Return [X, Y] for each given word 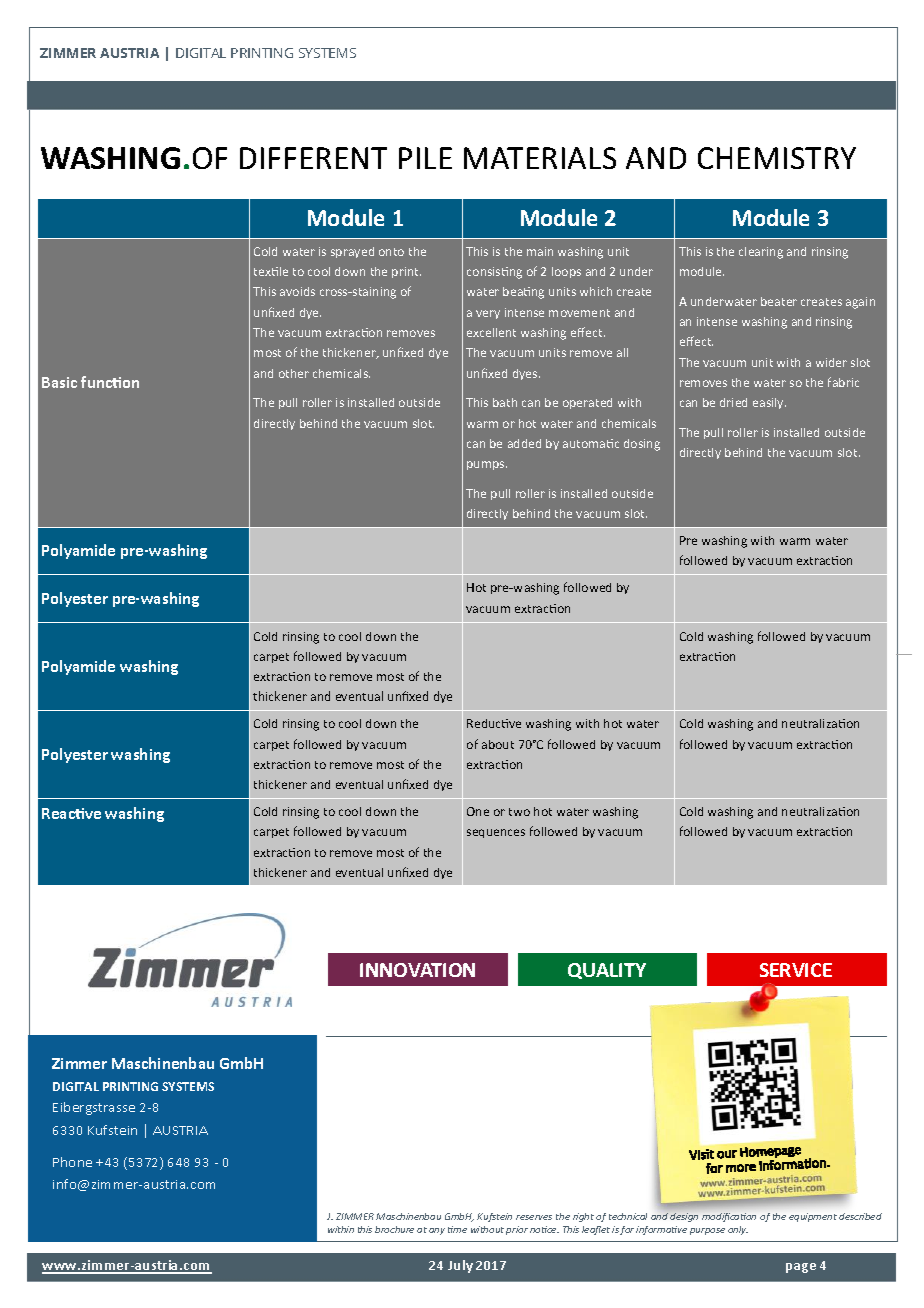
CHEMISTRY [777, 158]
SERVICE [796, 970]
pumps [487, 465]
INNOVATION [417, 970]
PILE [425, 158]
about [498, 744]
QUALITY [607, 971]
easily [769, 403]
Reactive [71, 813]
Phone [72, 1162]
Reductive [494, 723]
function [110, 382]
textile [271, 271]
